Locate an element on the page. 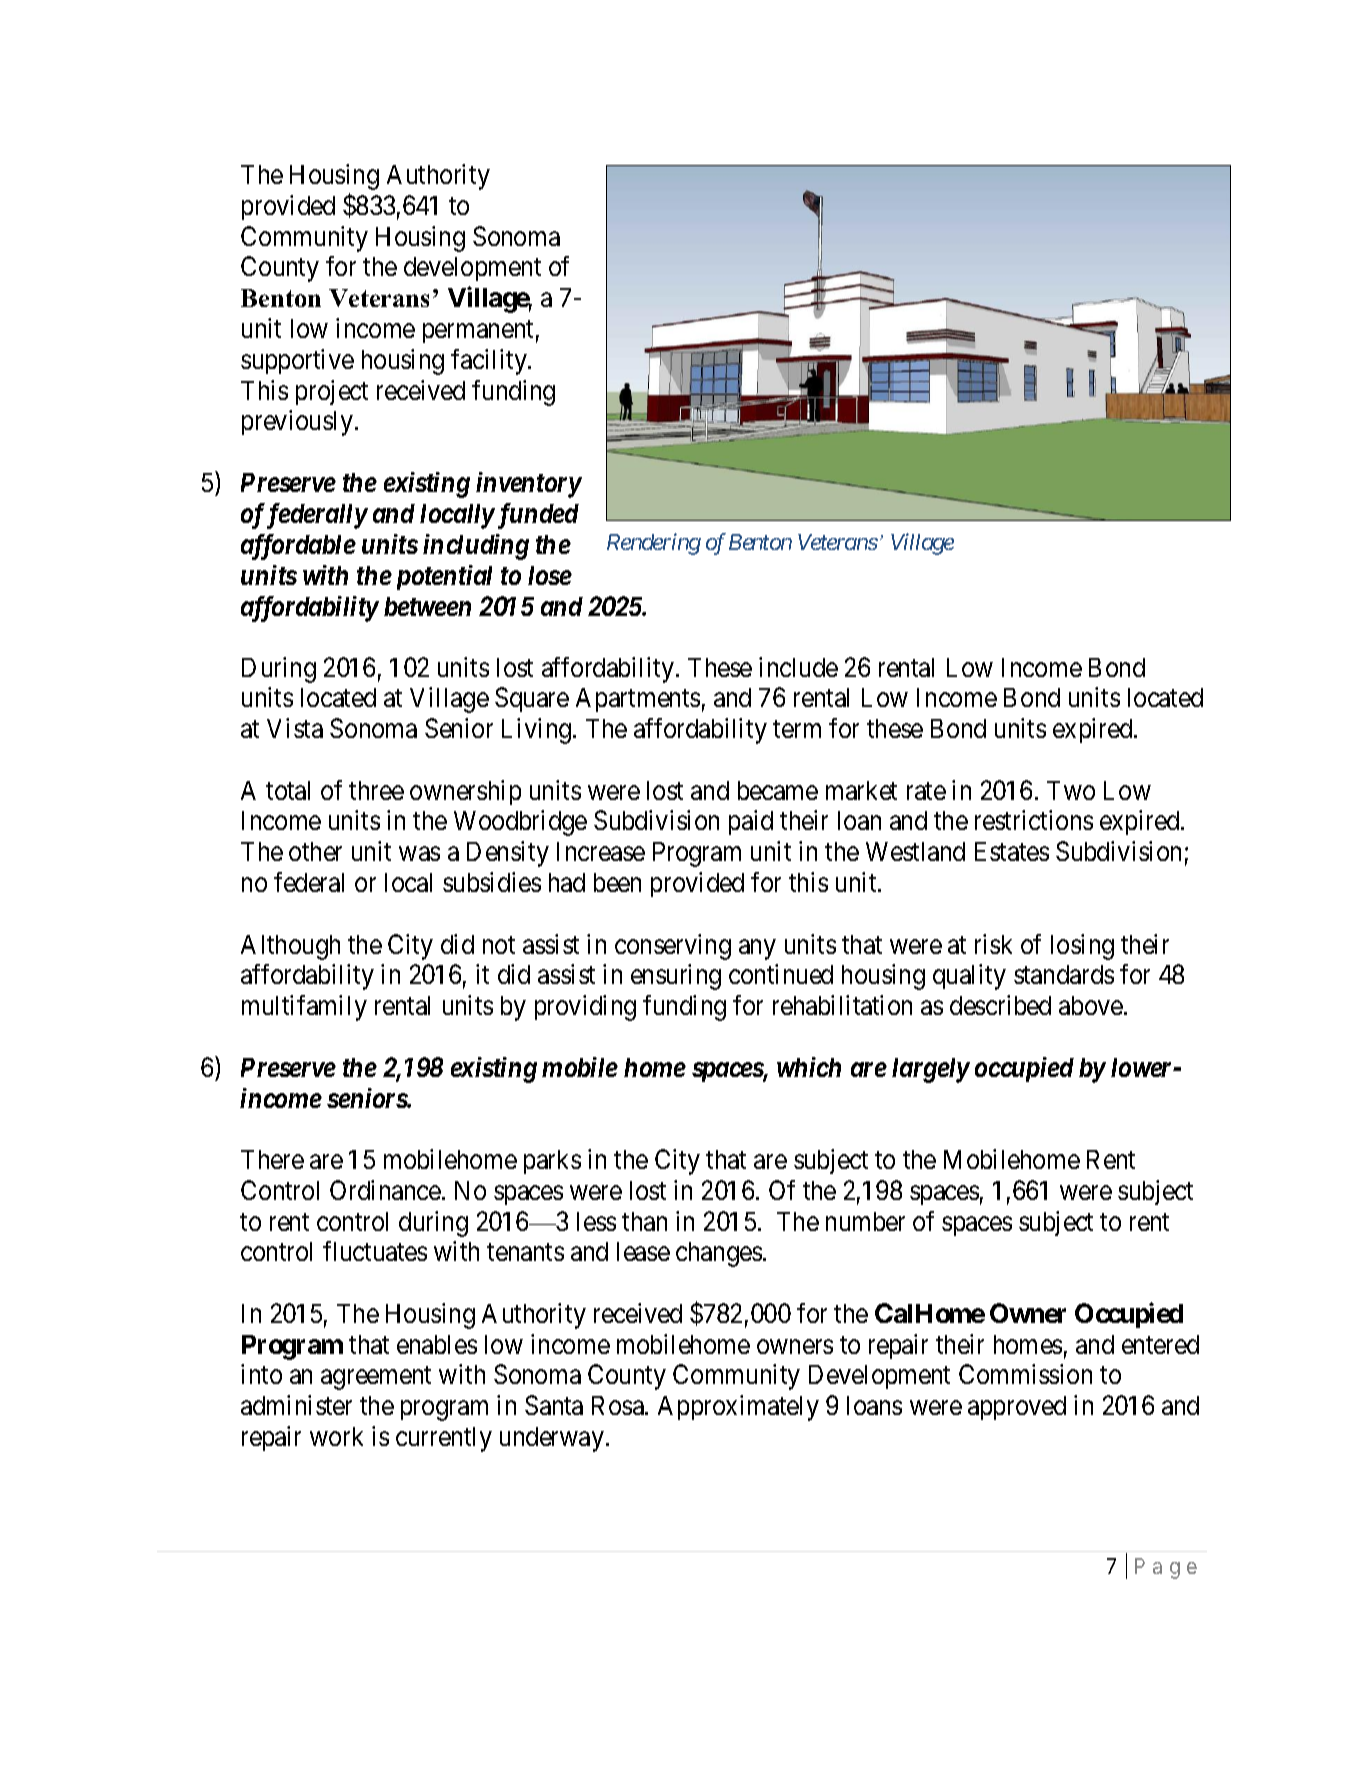  facility is located at coordinates (490, 362).
